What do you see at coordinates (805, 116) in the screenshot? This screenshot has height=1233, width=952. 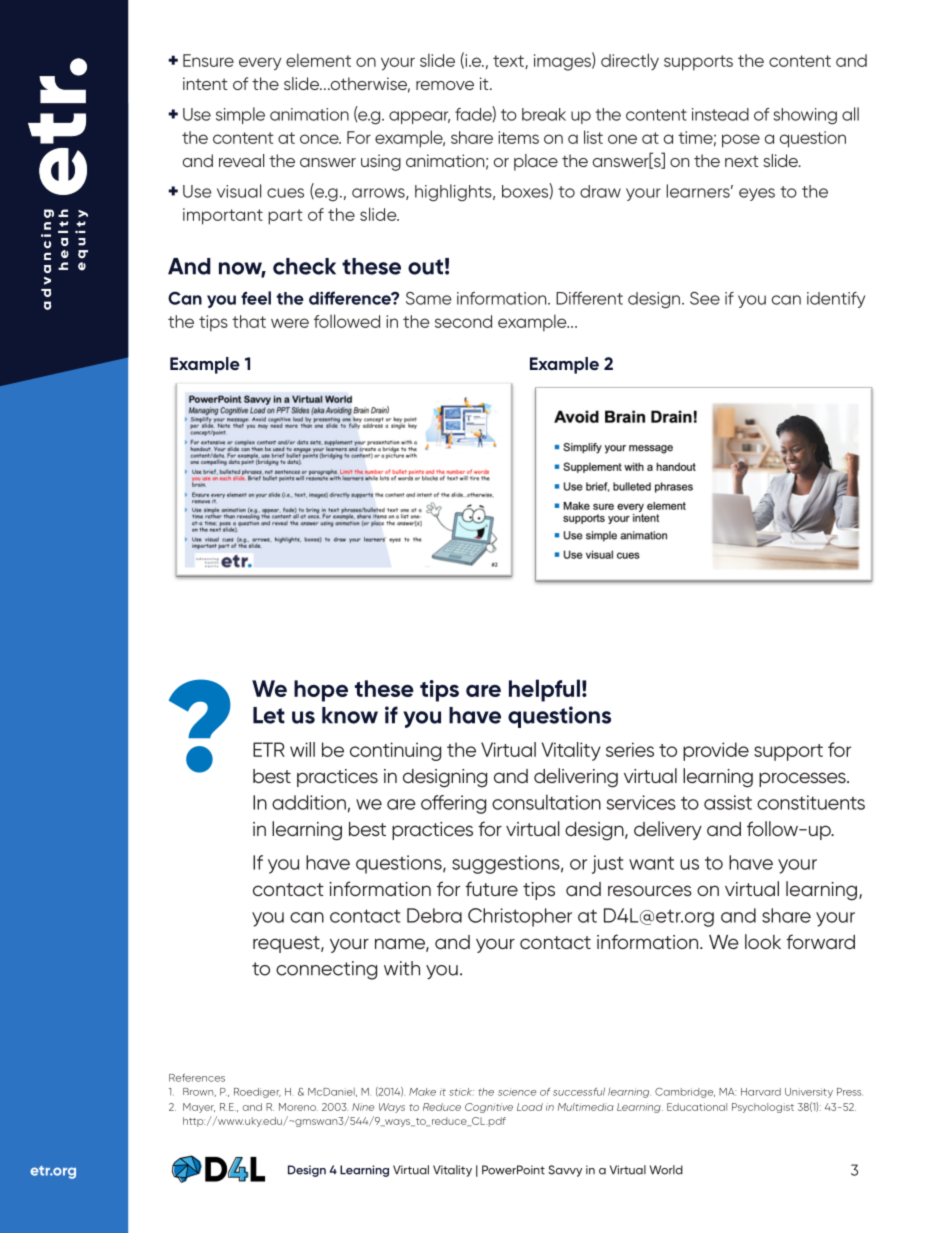 I see `showing` at bounding box center [805, 116].
